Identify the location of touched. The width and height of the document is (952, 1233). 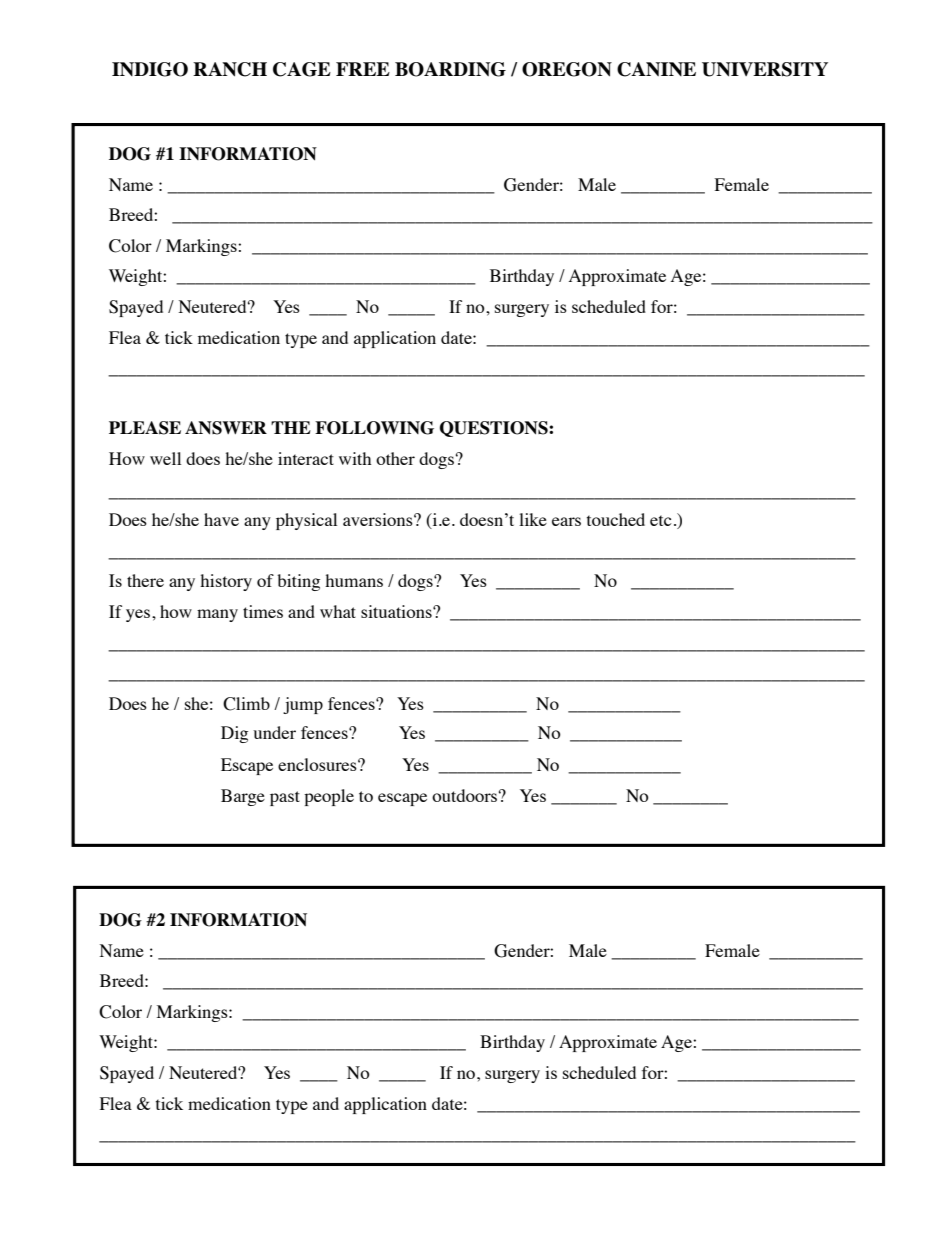
(616, 519).
